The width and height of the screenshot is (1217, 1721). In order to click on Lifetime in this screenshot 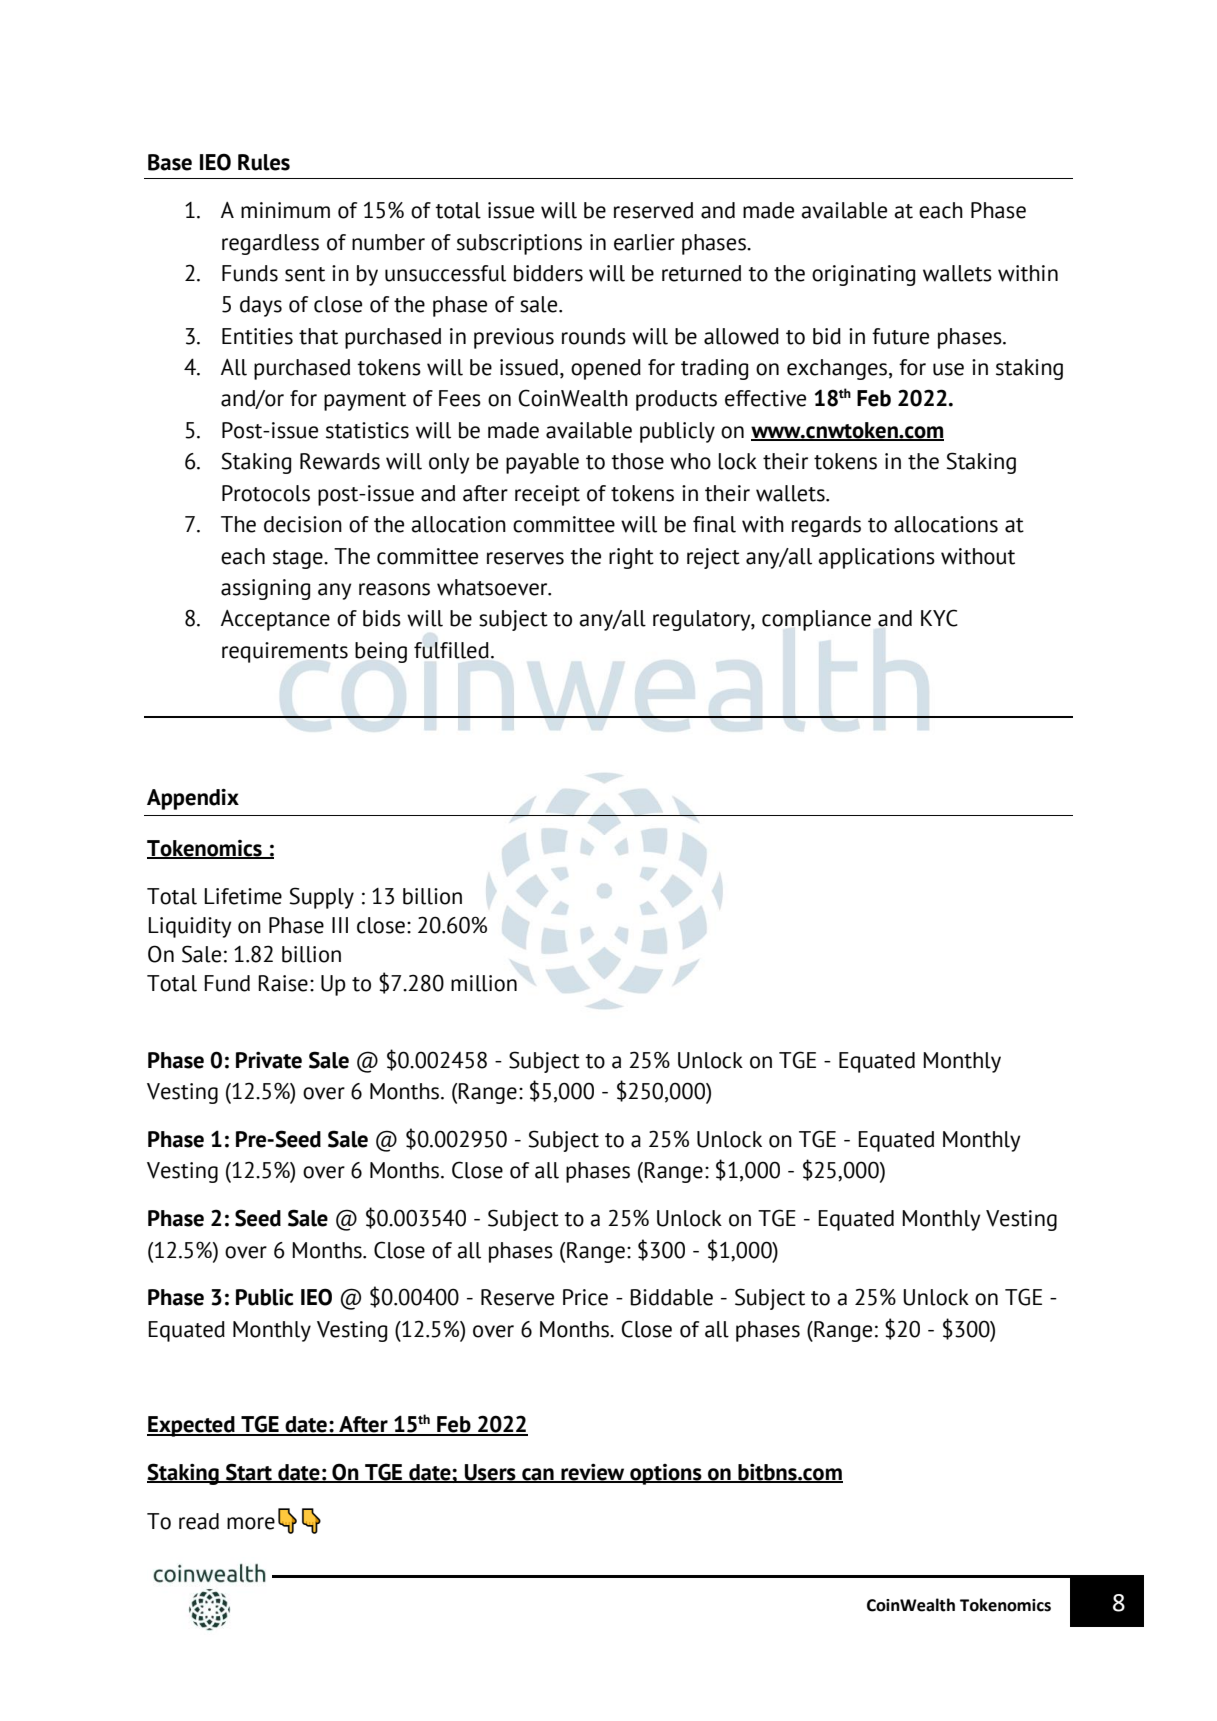, I will do `click(243, 896)`.
